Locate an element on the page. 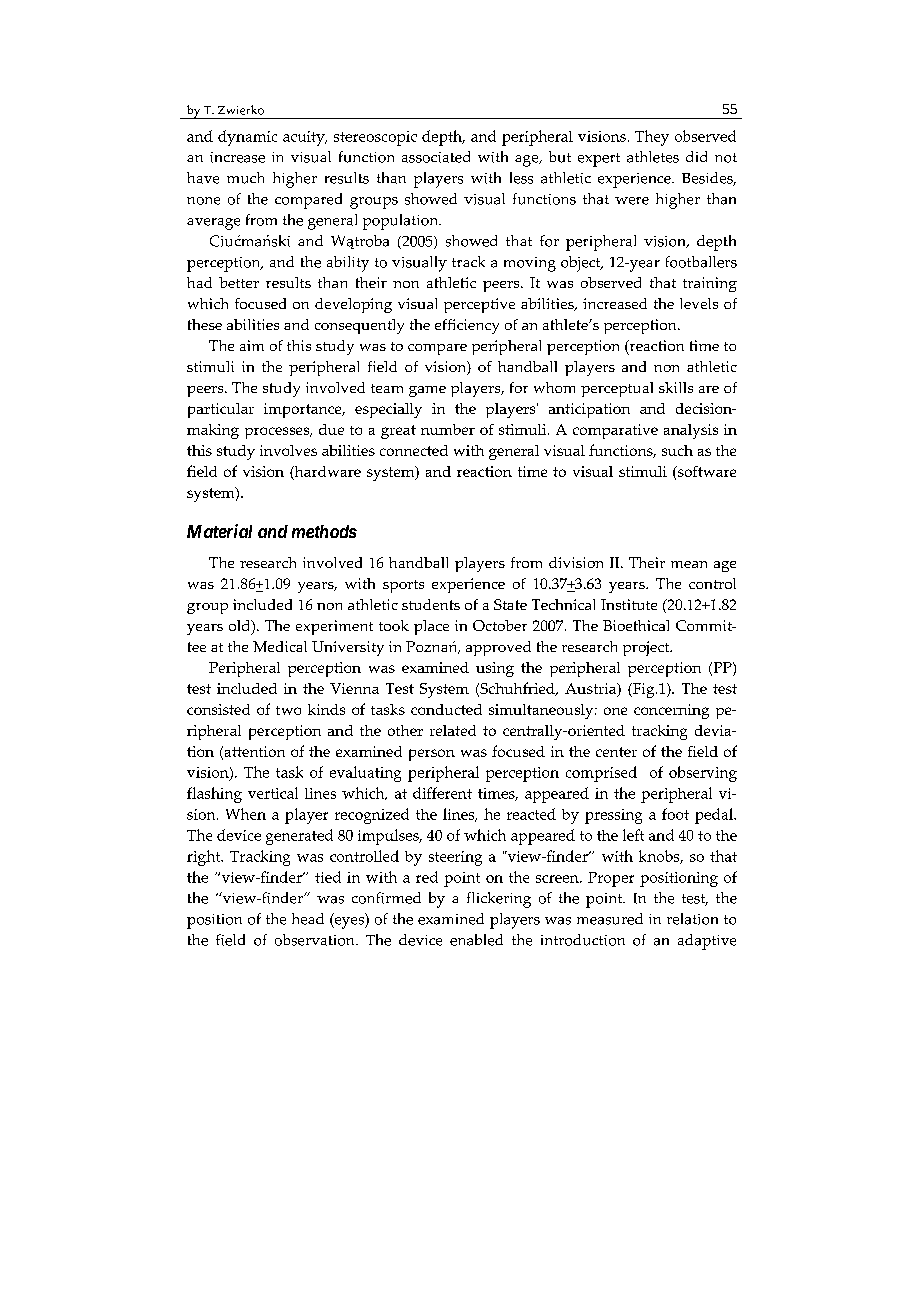 Image resolution: width=924 pixels, height=1308 pixels. They is located at coordinates (652, 138).
